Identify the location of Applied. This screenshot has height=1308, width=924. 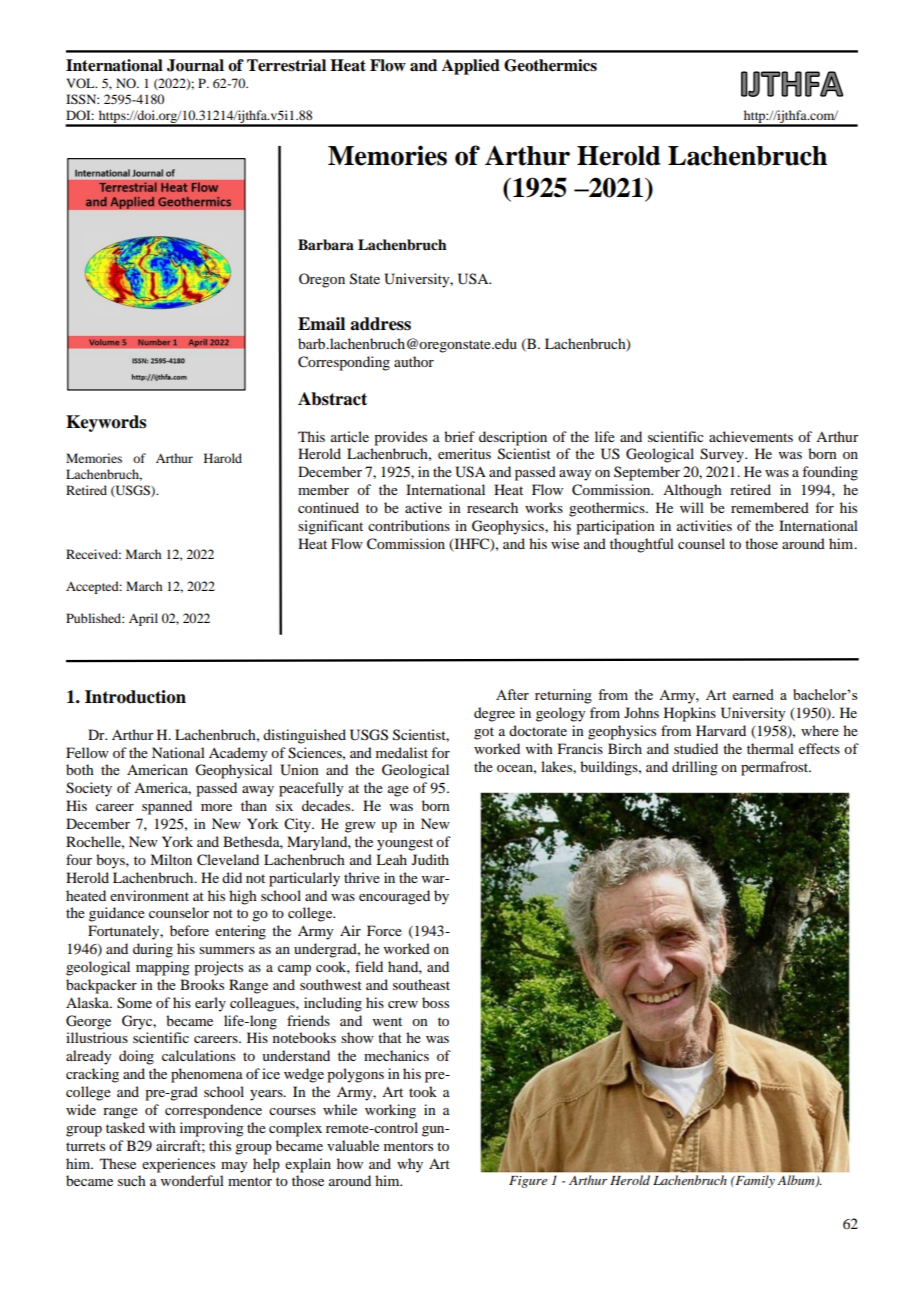
(471, 67).
